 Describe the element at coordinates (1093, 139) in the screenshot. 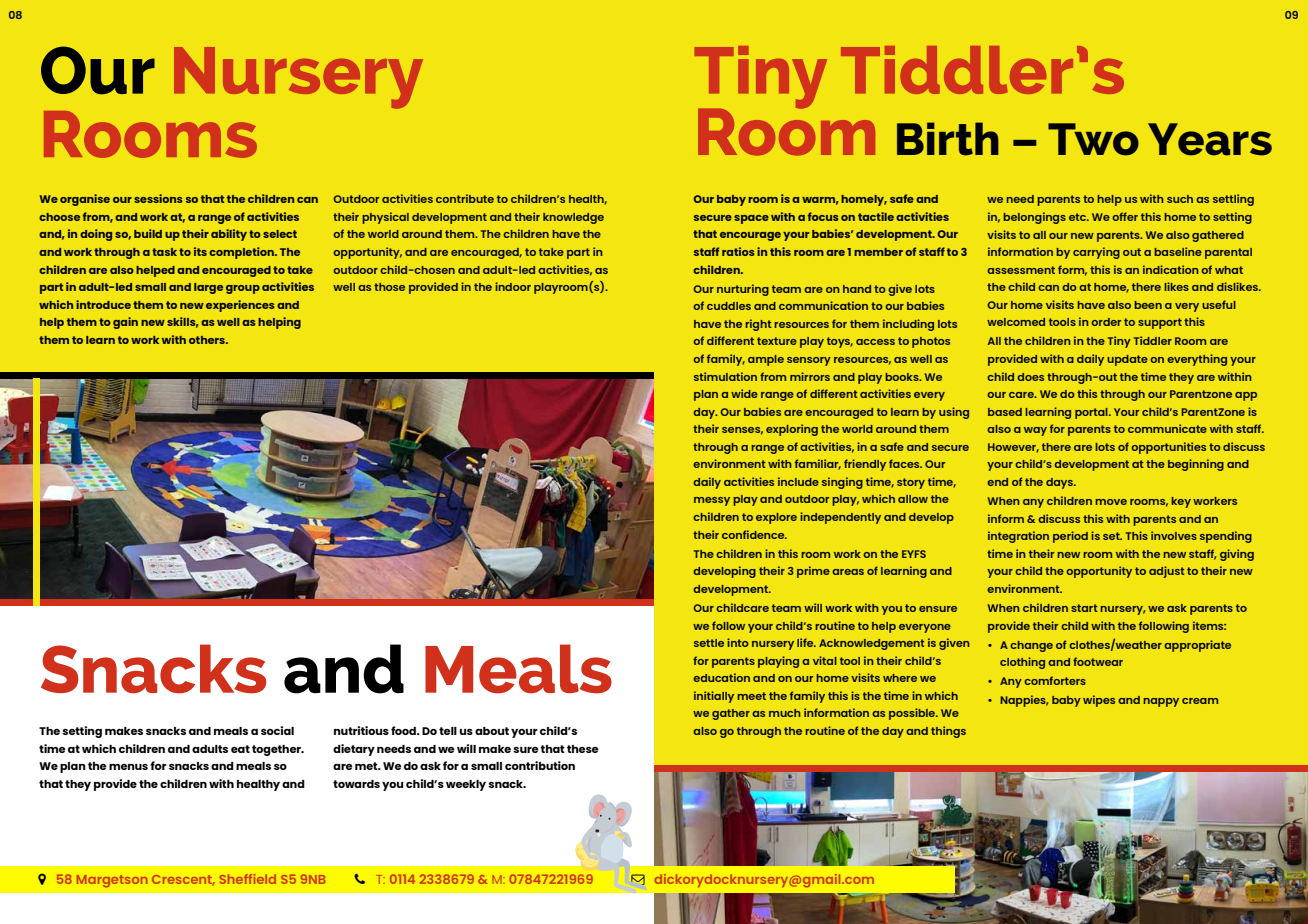

I see `Two` at that location.
